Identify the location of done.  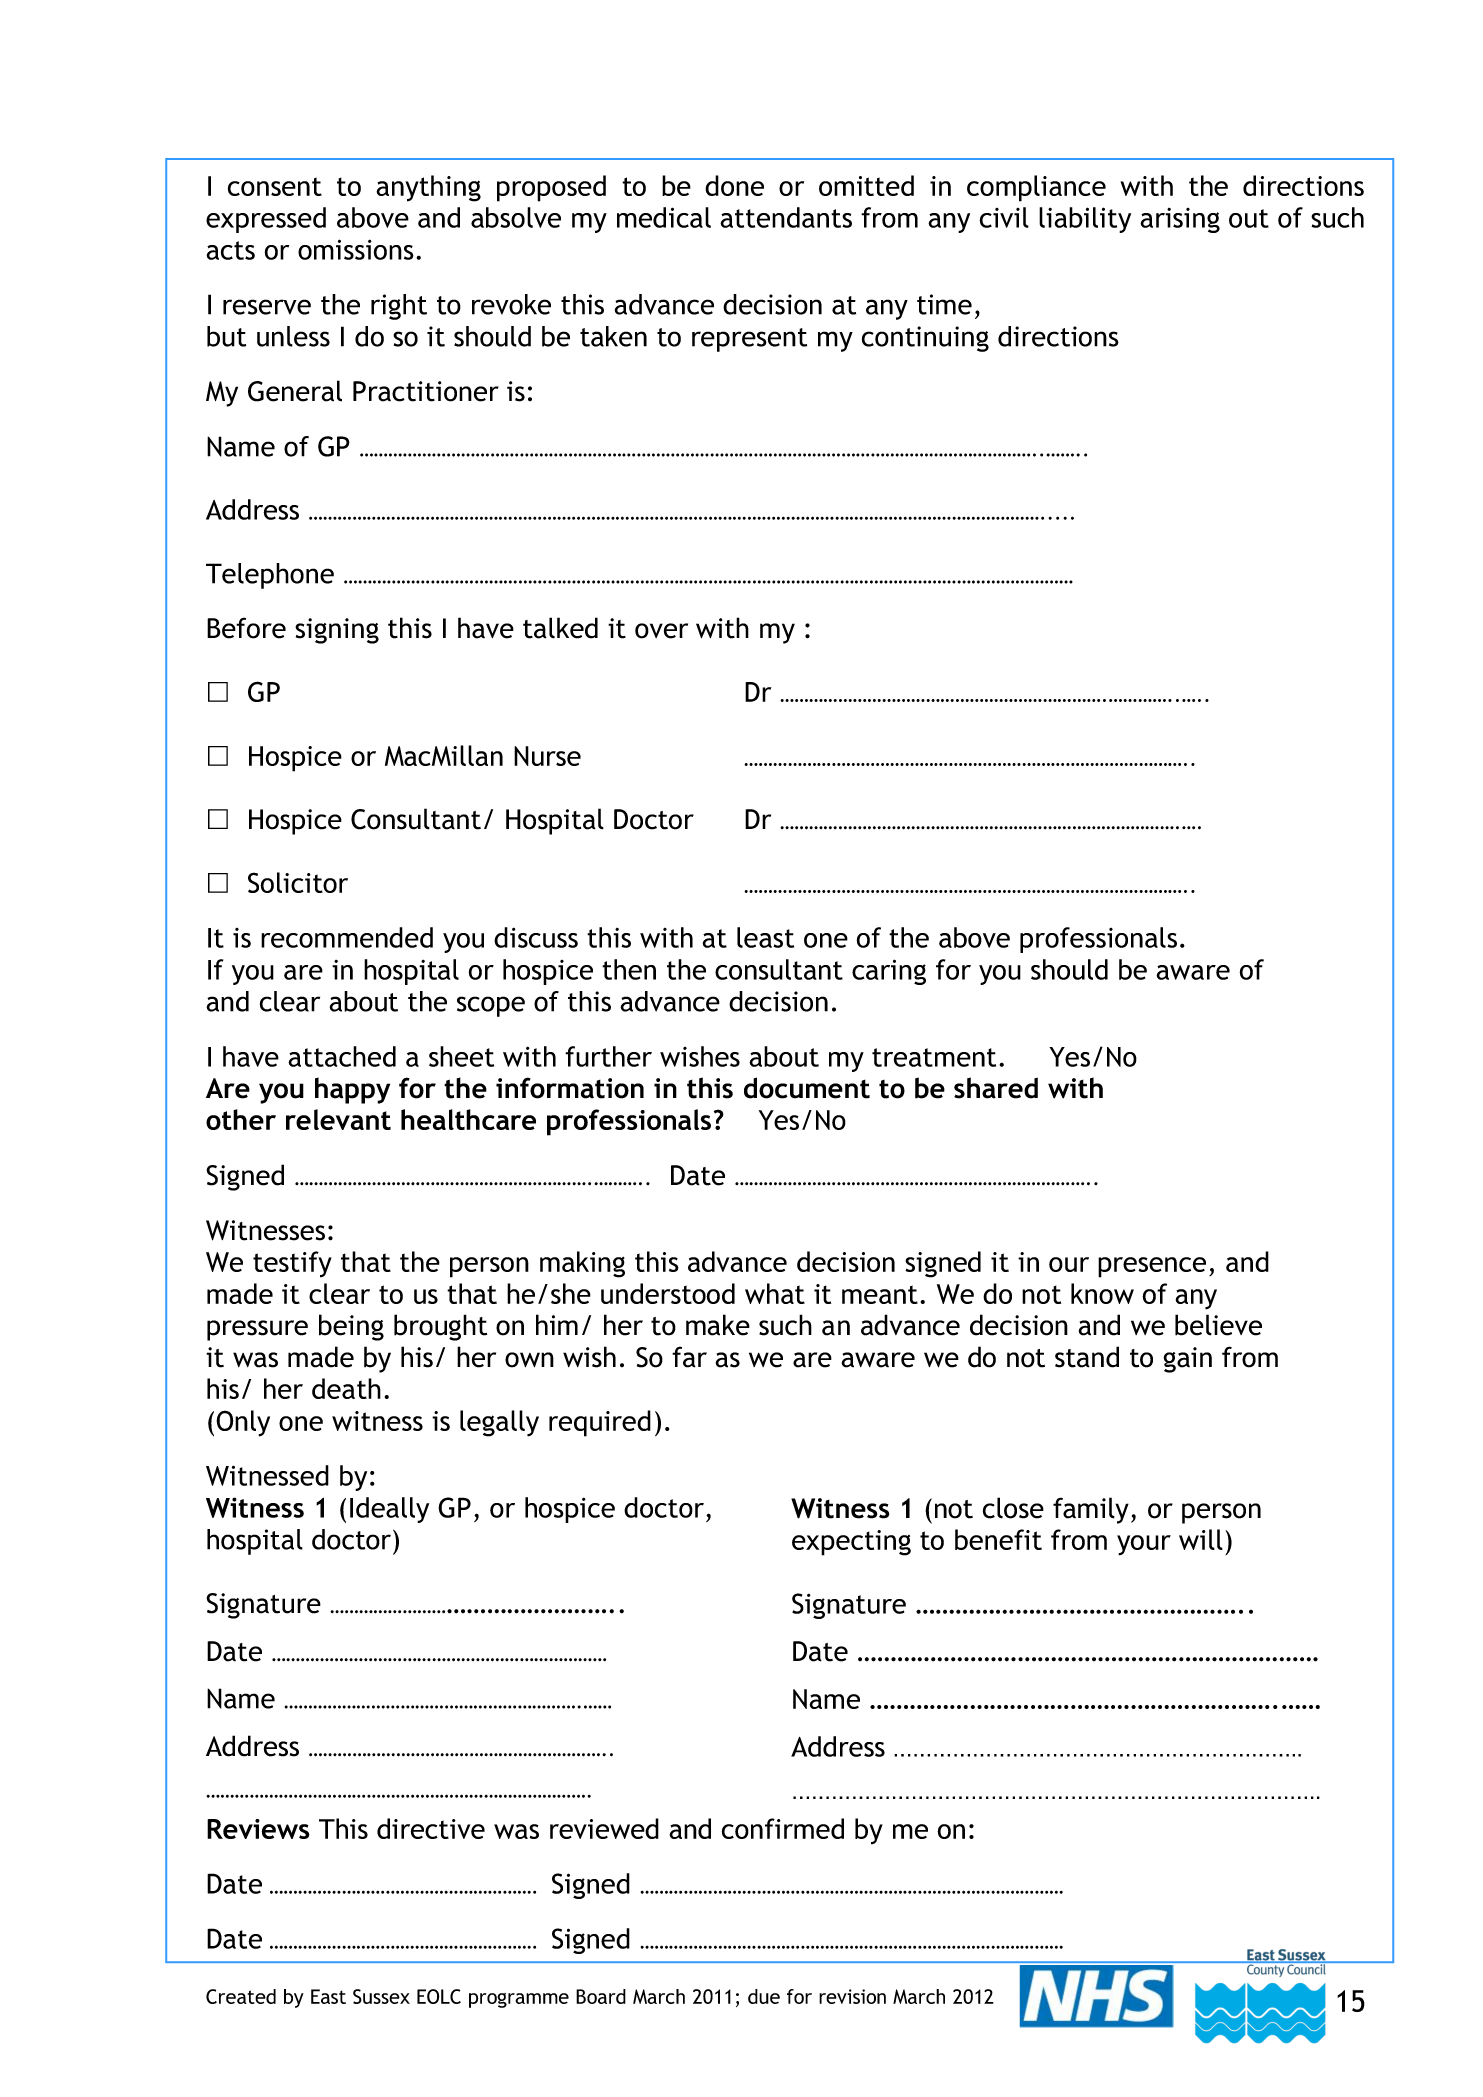
(734, 185).
